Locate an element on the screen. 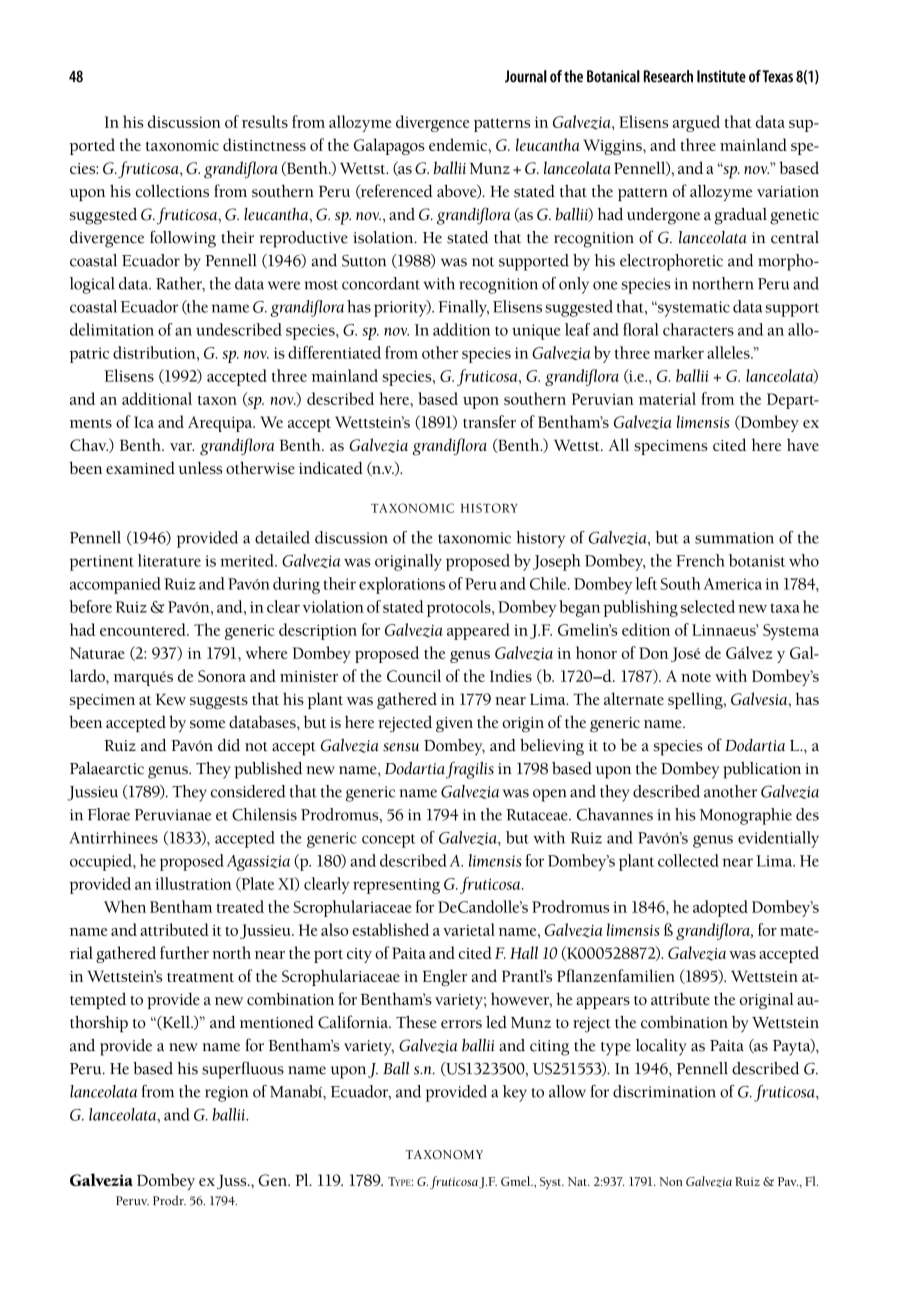 This screenshot has width=900, height=1316. results is located at coordinates (265, 121).
